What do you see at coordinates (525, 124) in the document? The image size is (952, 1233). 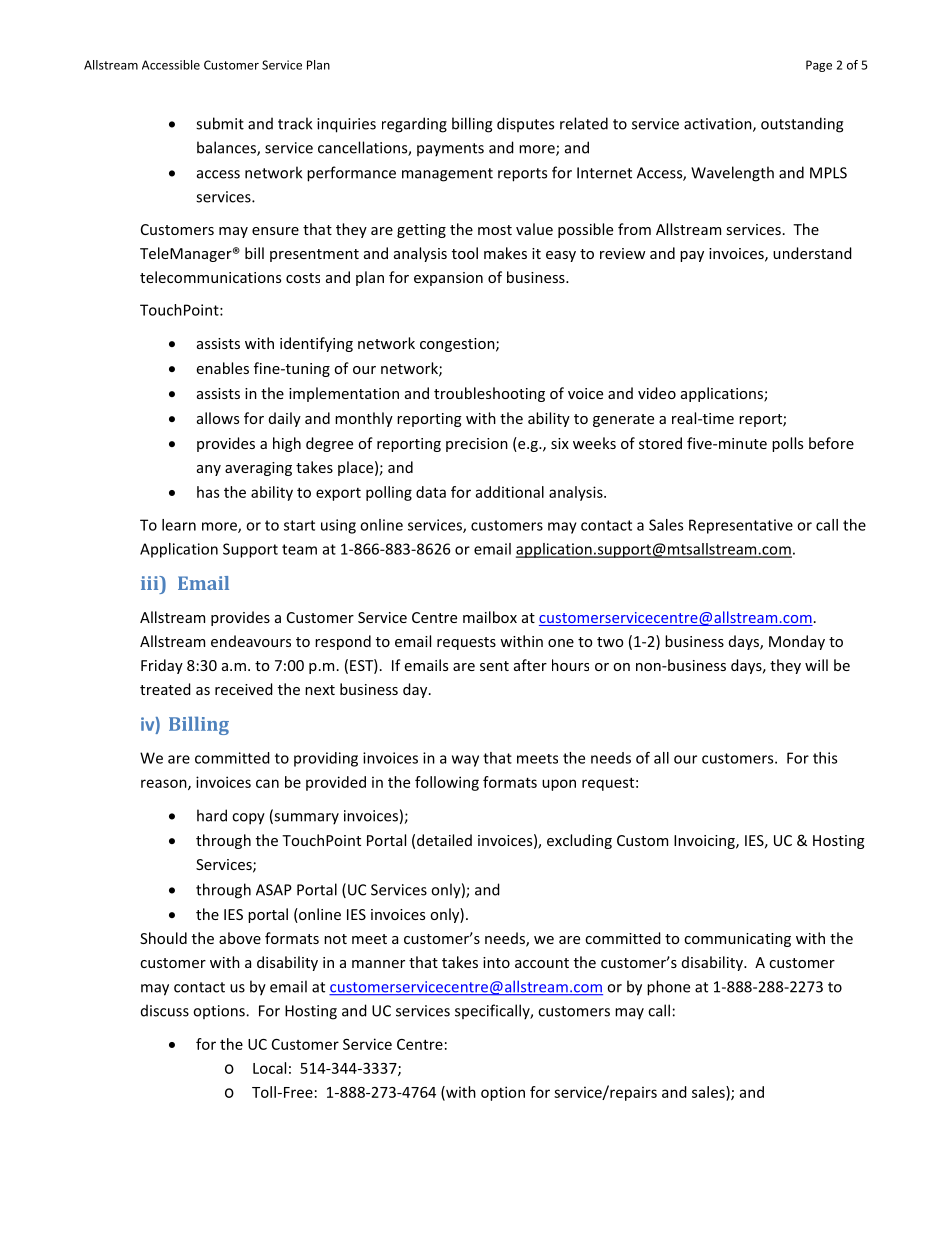 I see `disputes` at bounding box center [525, 124].
